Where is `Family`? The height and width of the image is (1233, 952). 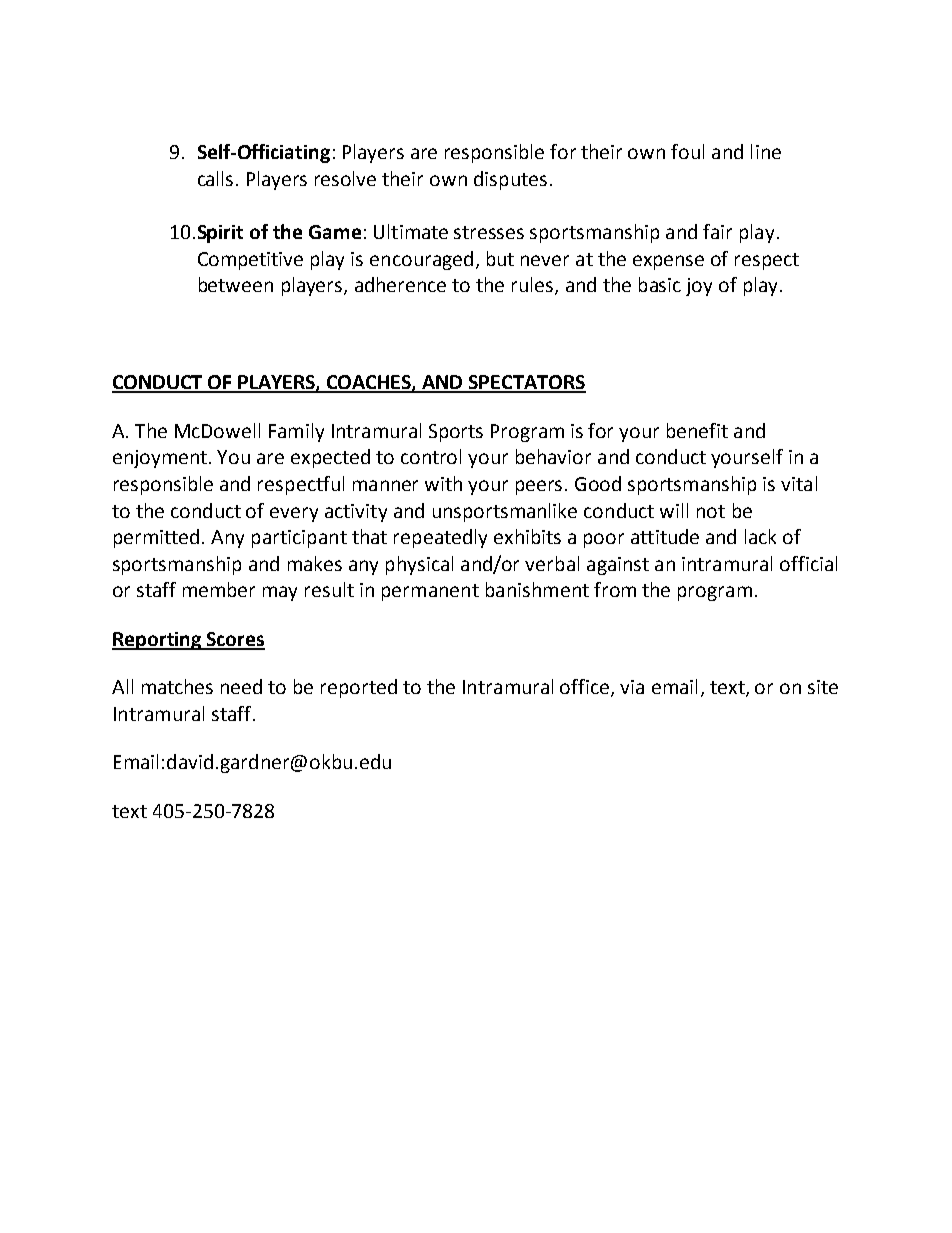 Family is located at coordinates (296, 432).
